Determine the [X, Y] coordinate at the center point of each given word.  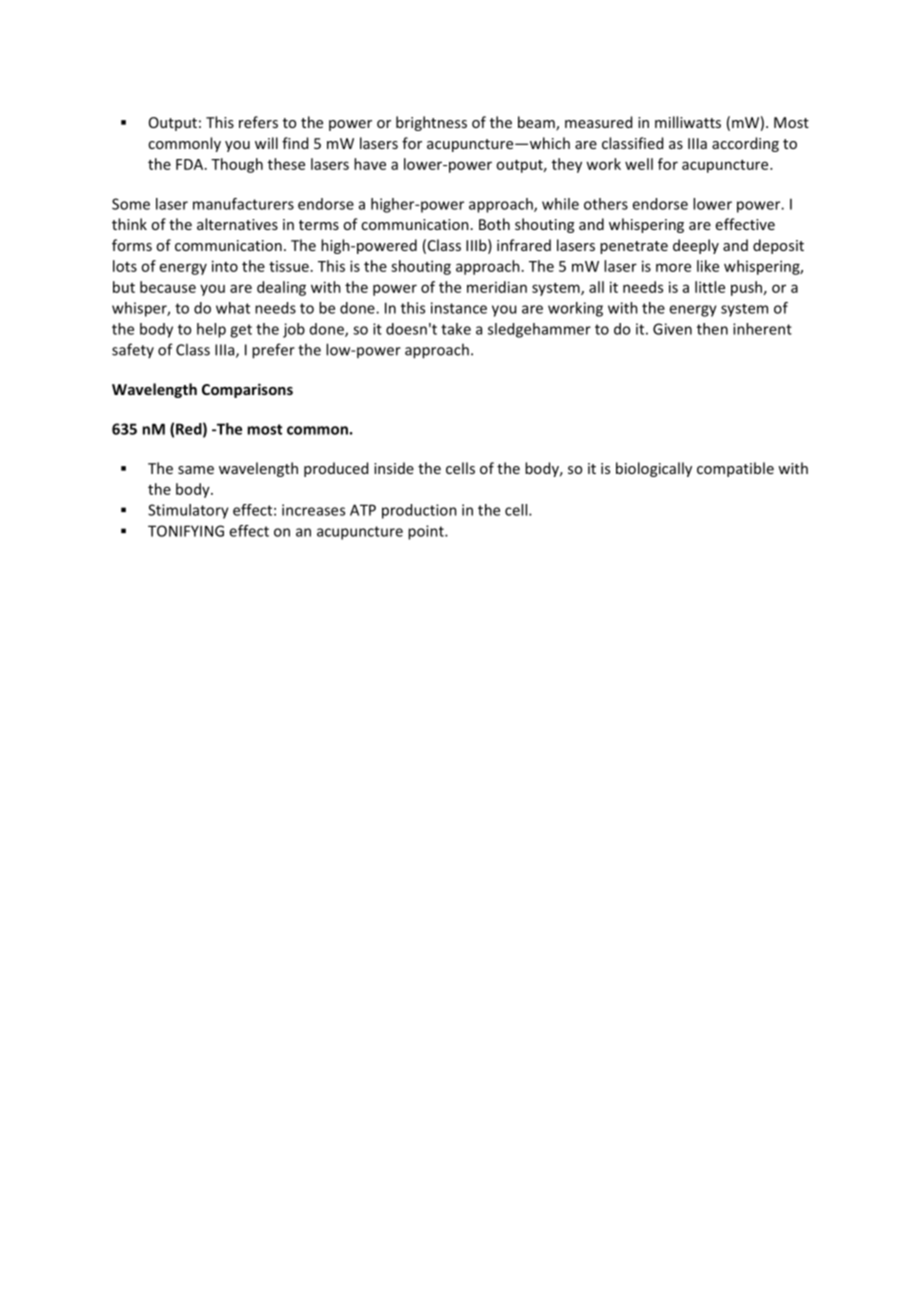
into [225, 266]
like [708, 266]
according [745, 144]
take [456, 329]
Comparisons [247, 390]
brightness [431, 123]
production [419, 511]
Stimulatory [188, 511]
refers [258, 122]
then [712, 329]
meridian [497, 287]
